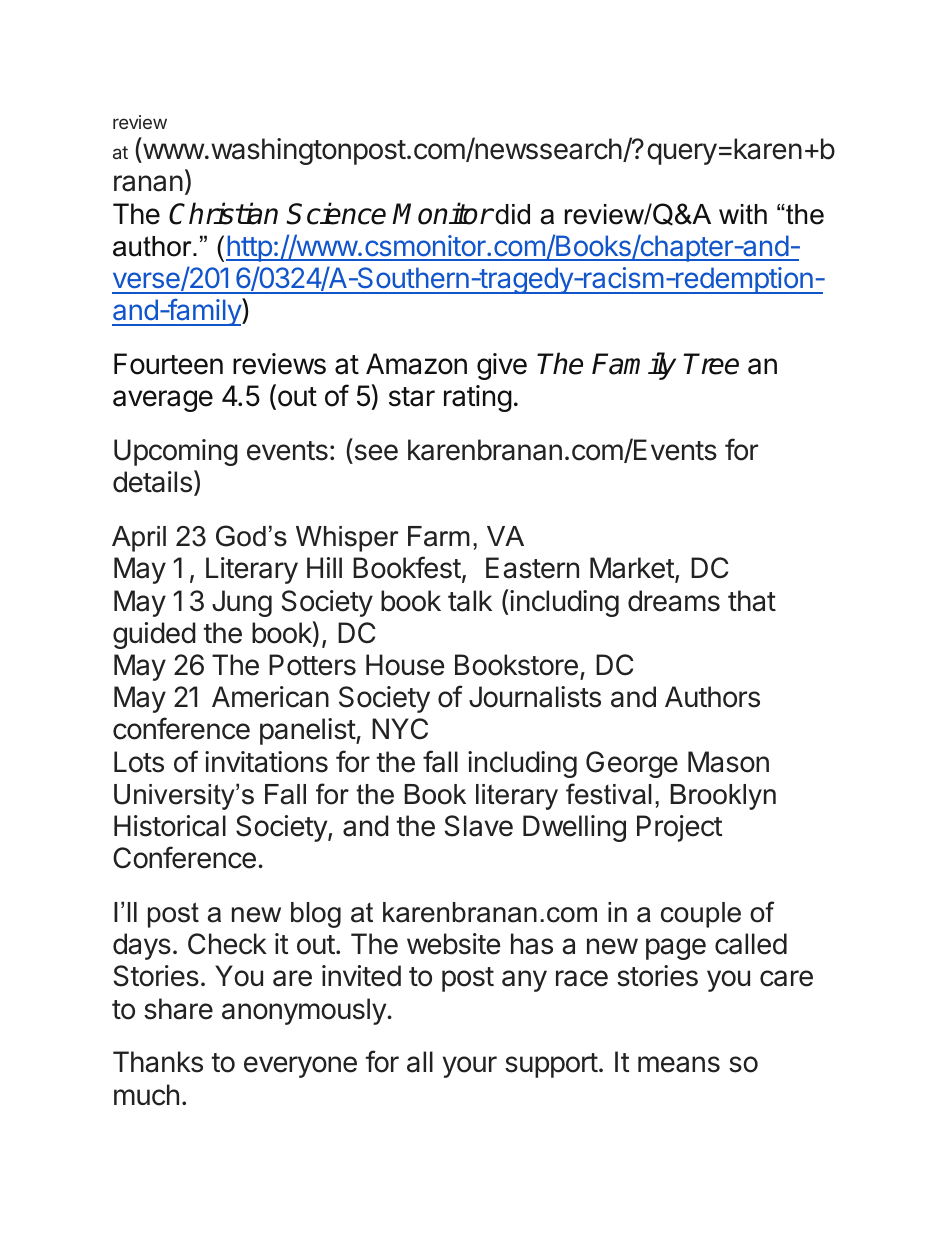 This document has height=1233, width=952. What do you see at coordinates (336, 213) in the document?
I see `Science` at bounding box center [336, 213].
